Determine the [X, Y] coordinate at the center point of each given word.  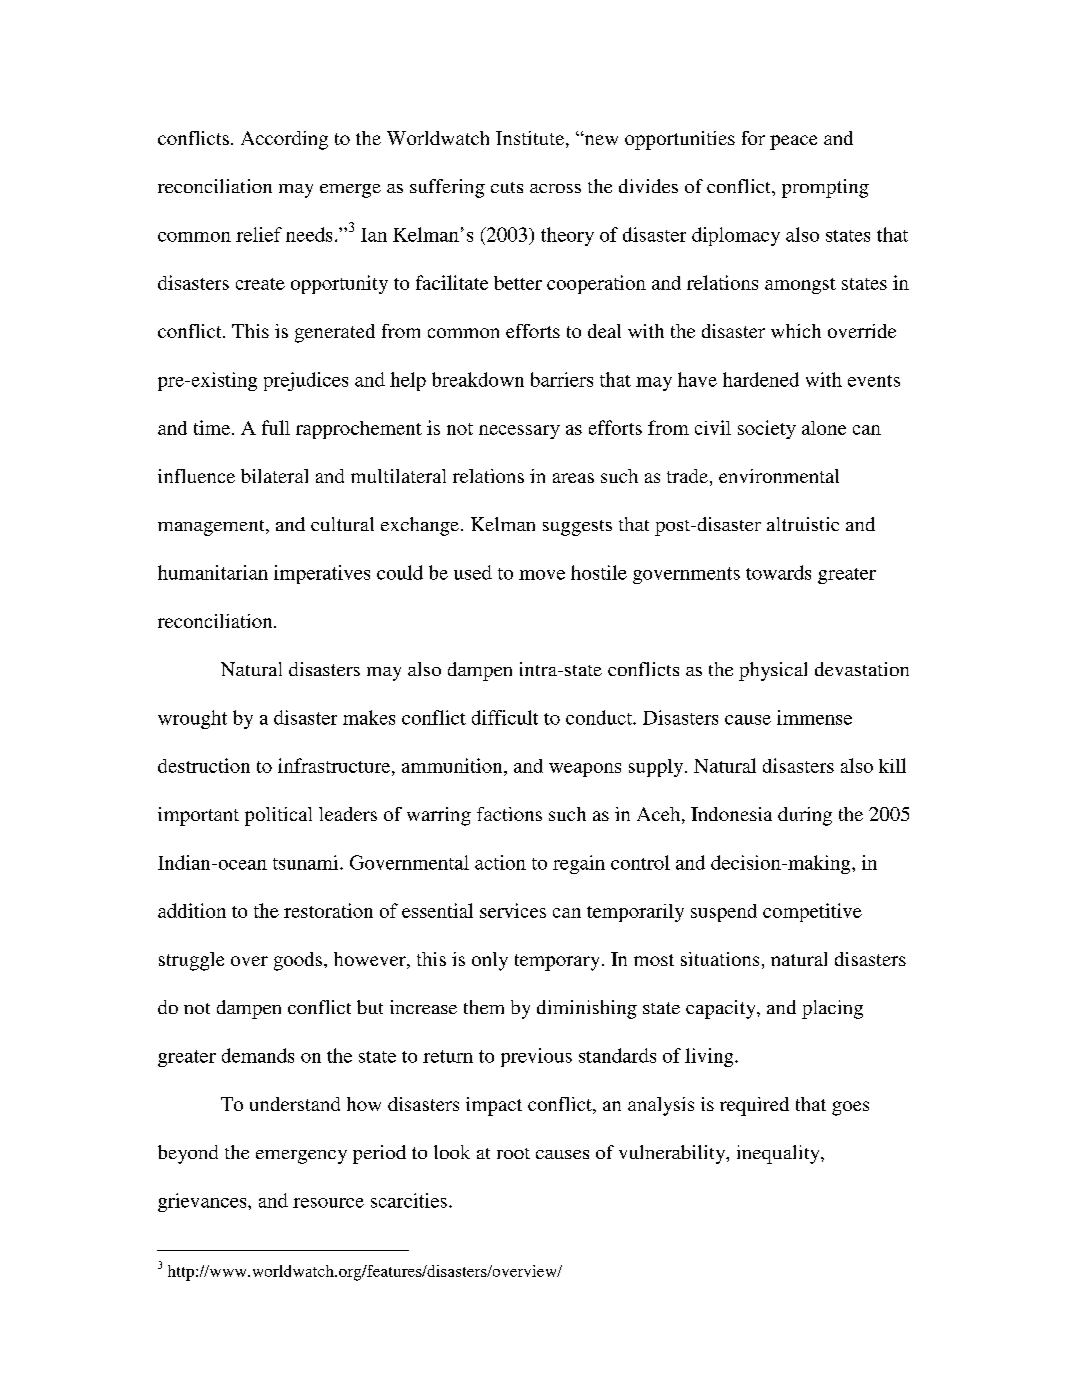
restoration [328, 910]
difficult [505, 717]
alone [824, 428]
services [513, 910]
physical [773, 671]
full [276, 427]
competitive [812, 912]
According [284, 140]
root [513, 1153]
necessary [519, 432]
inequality [779, 1154]
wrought [192, 719]
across [555, 188]
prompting [825, 188]
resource [328, 1203]
